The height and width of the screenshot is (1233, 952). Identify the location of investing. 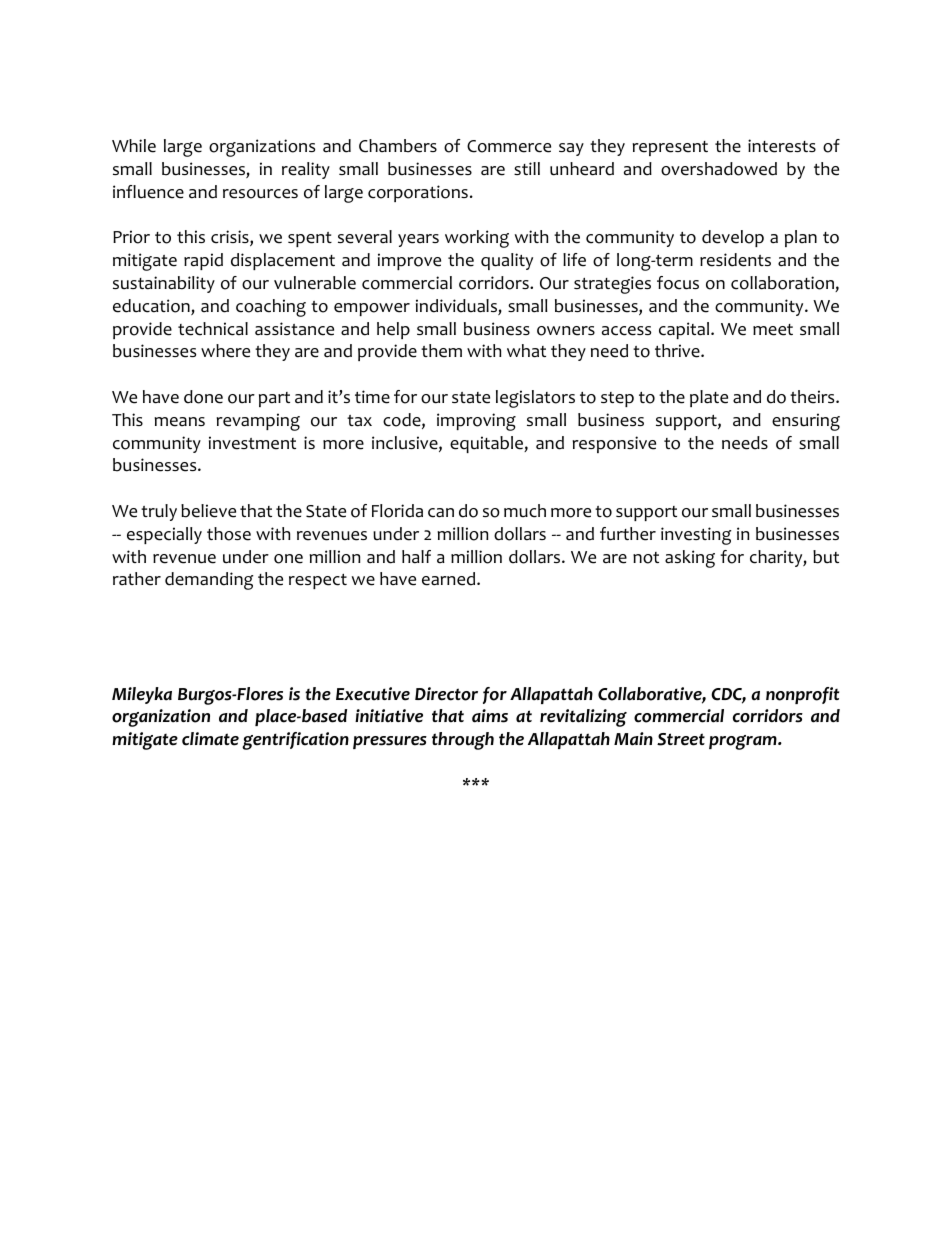
(696, 536).
